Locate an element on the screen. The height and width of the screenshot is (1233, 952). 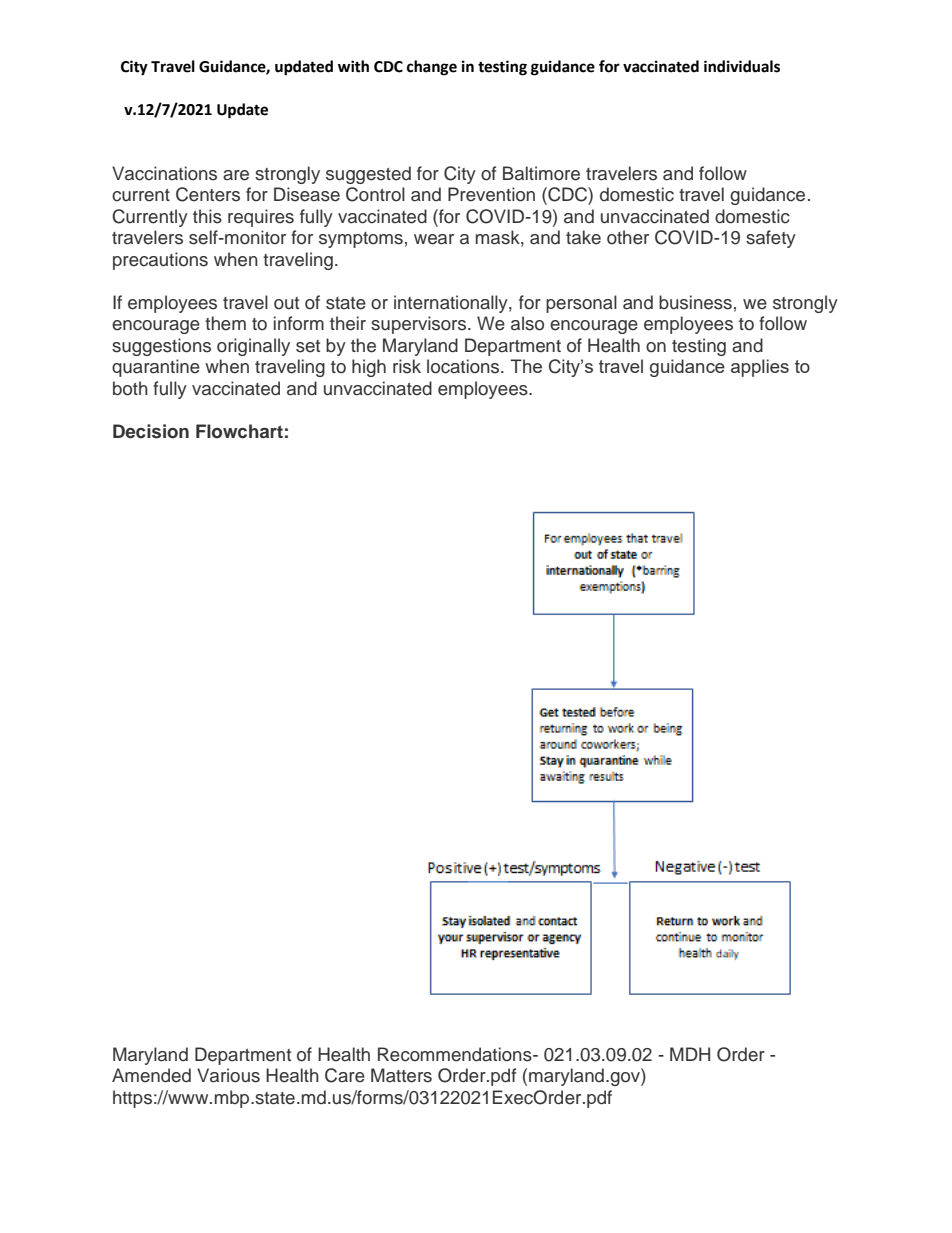
individuals is located at coordinates (742, 66).
